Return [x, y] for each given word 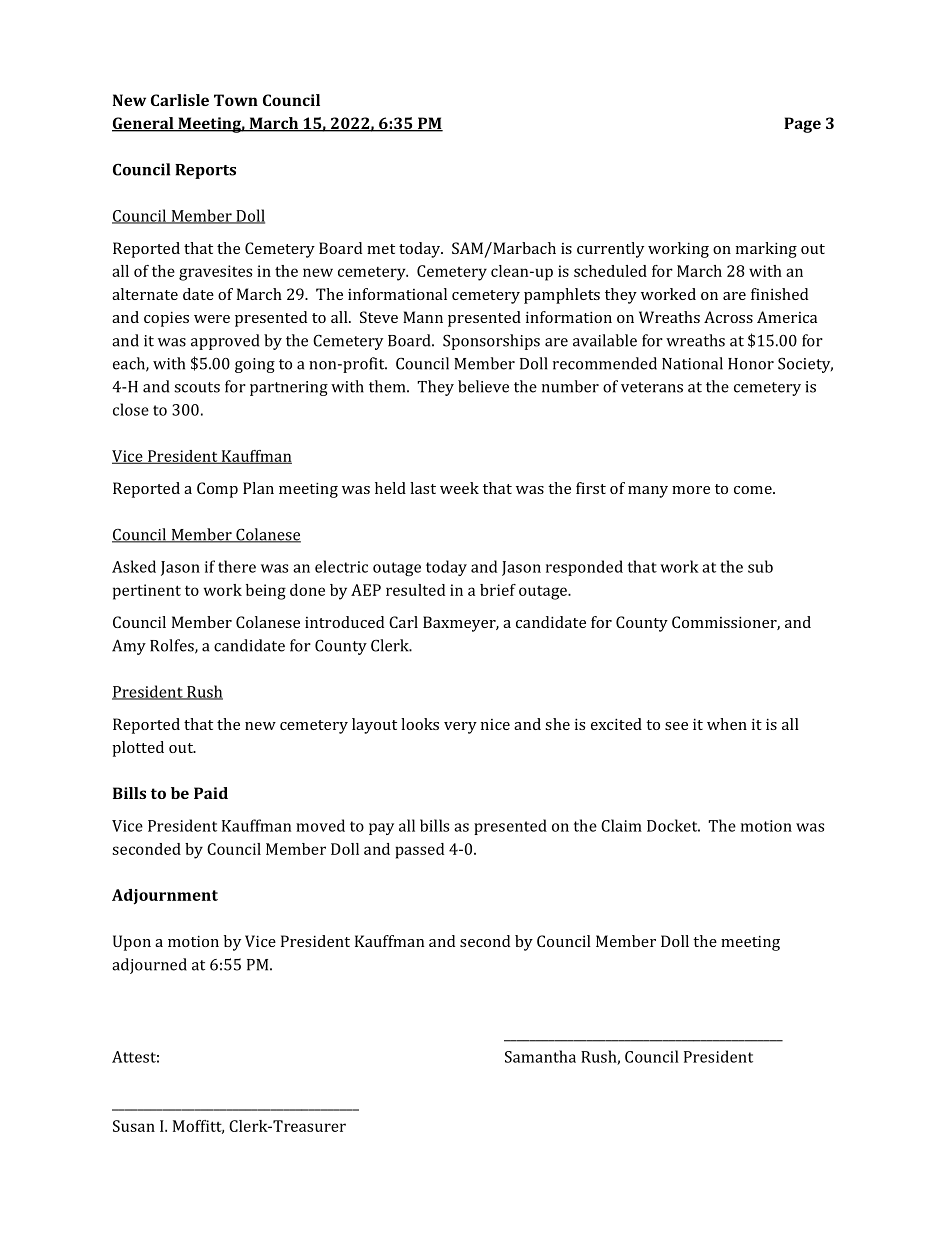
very [460, 728]
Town [236, 100]
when [727, 724]
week [459, 488]
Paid [211, 793]
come [754, 490]
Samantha [540, 1056]
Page [802, 125]
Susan [134, 1126]
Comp [217, 490]
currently [610, 250]
